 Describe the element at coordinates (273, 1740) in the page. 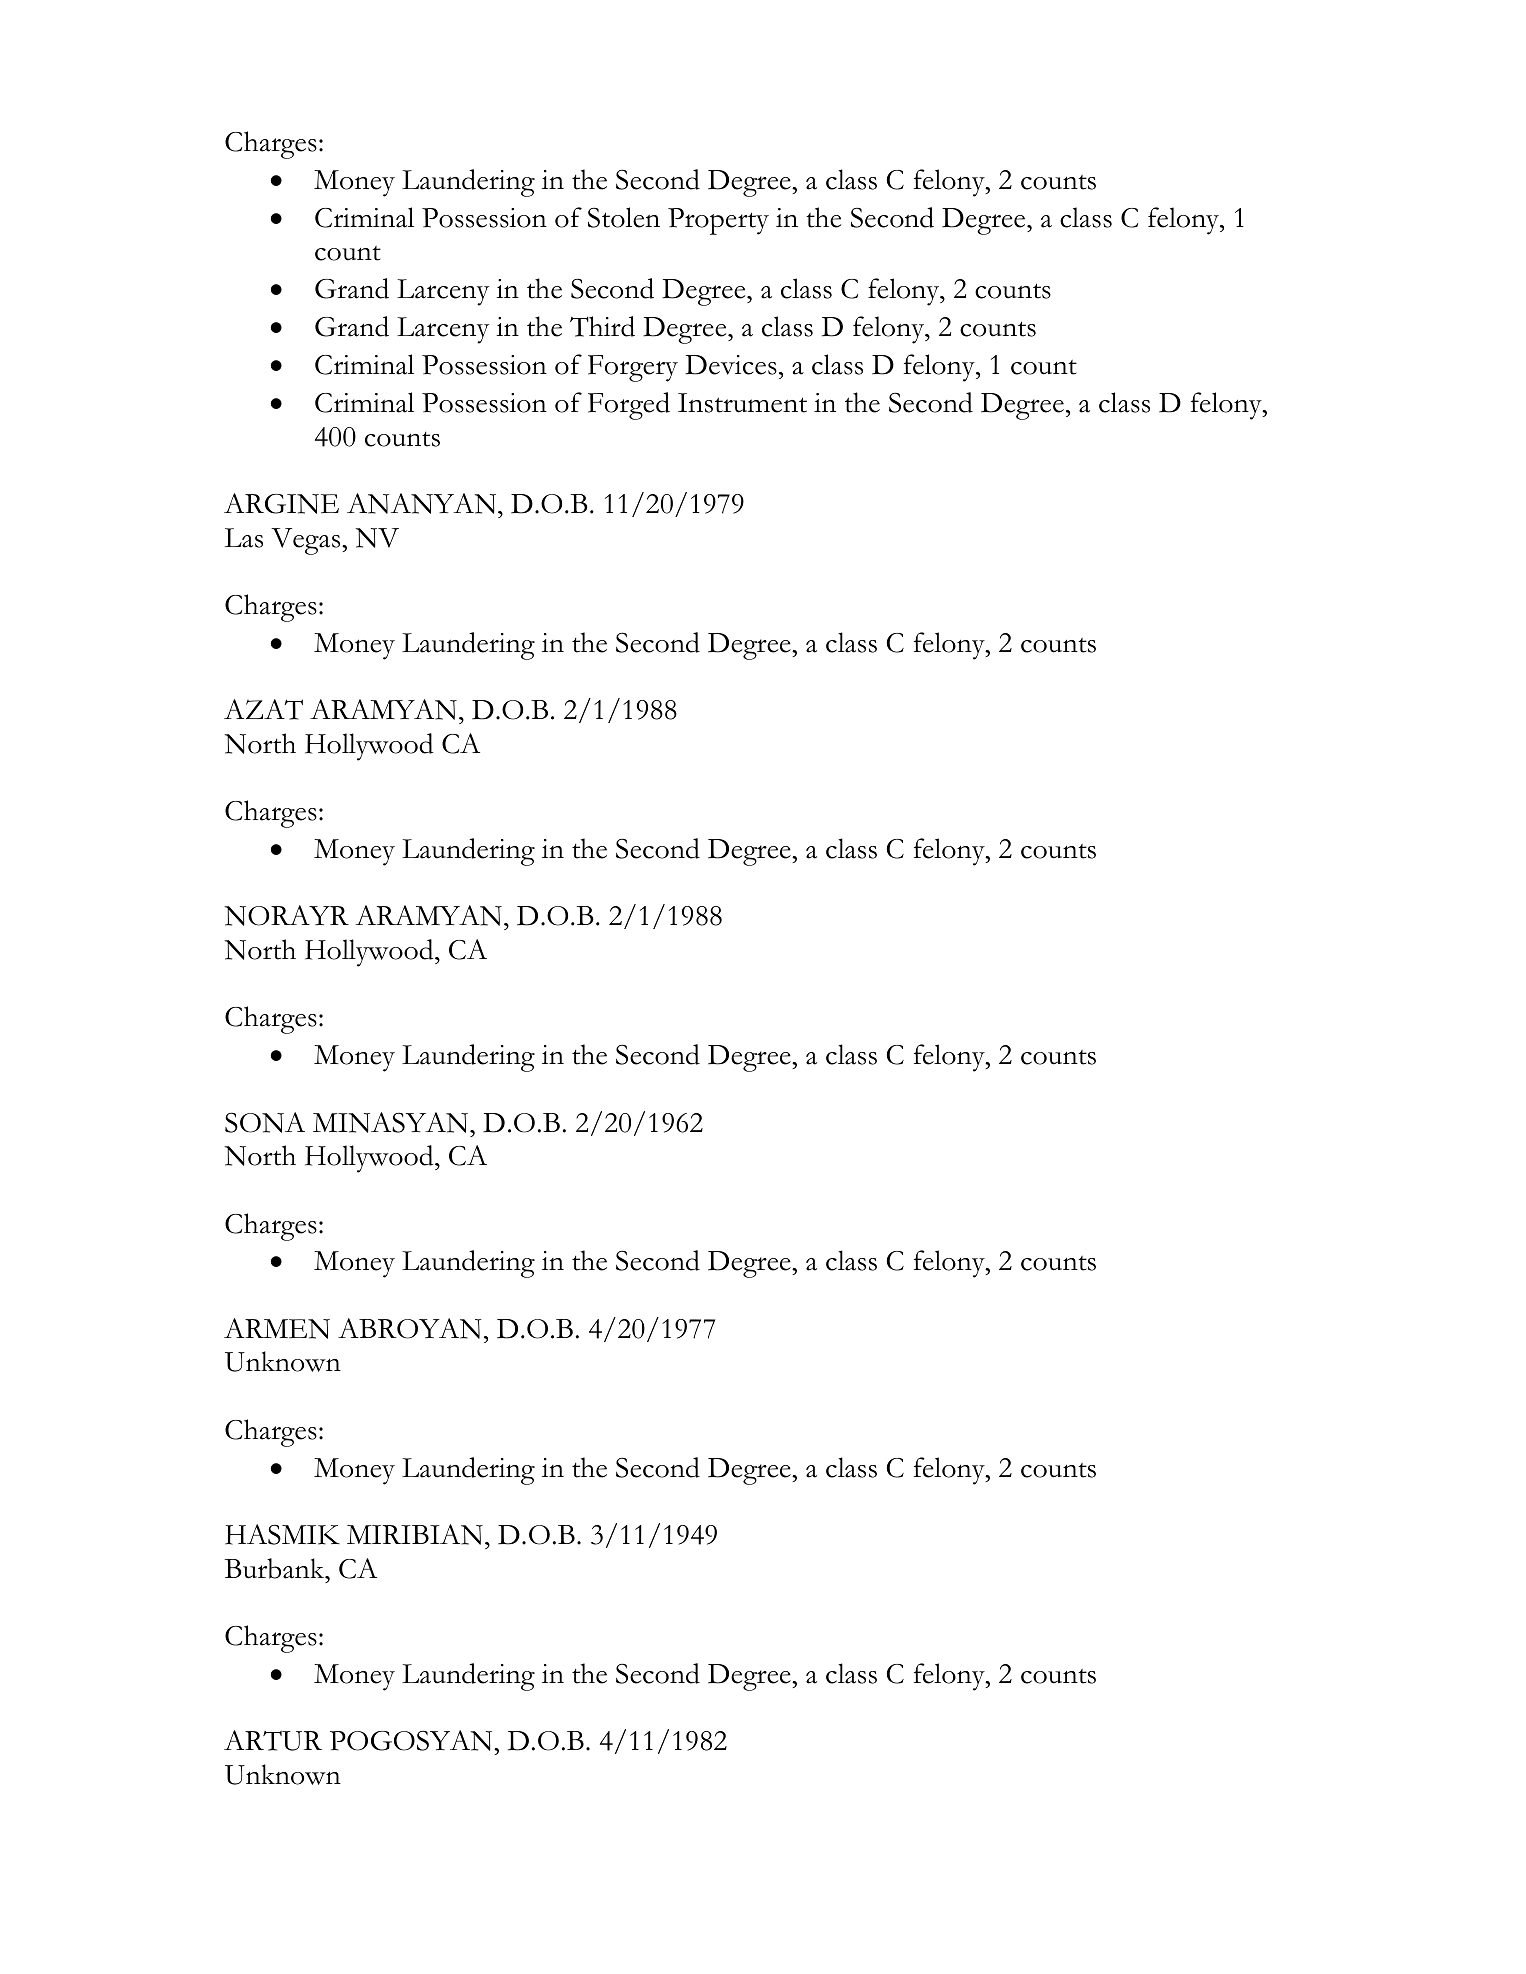

I see `ARTUR` at that location.
